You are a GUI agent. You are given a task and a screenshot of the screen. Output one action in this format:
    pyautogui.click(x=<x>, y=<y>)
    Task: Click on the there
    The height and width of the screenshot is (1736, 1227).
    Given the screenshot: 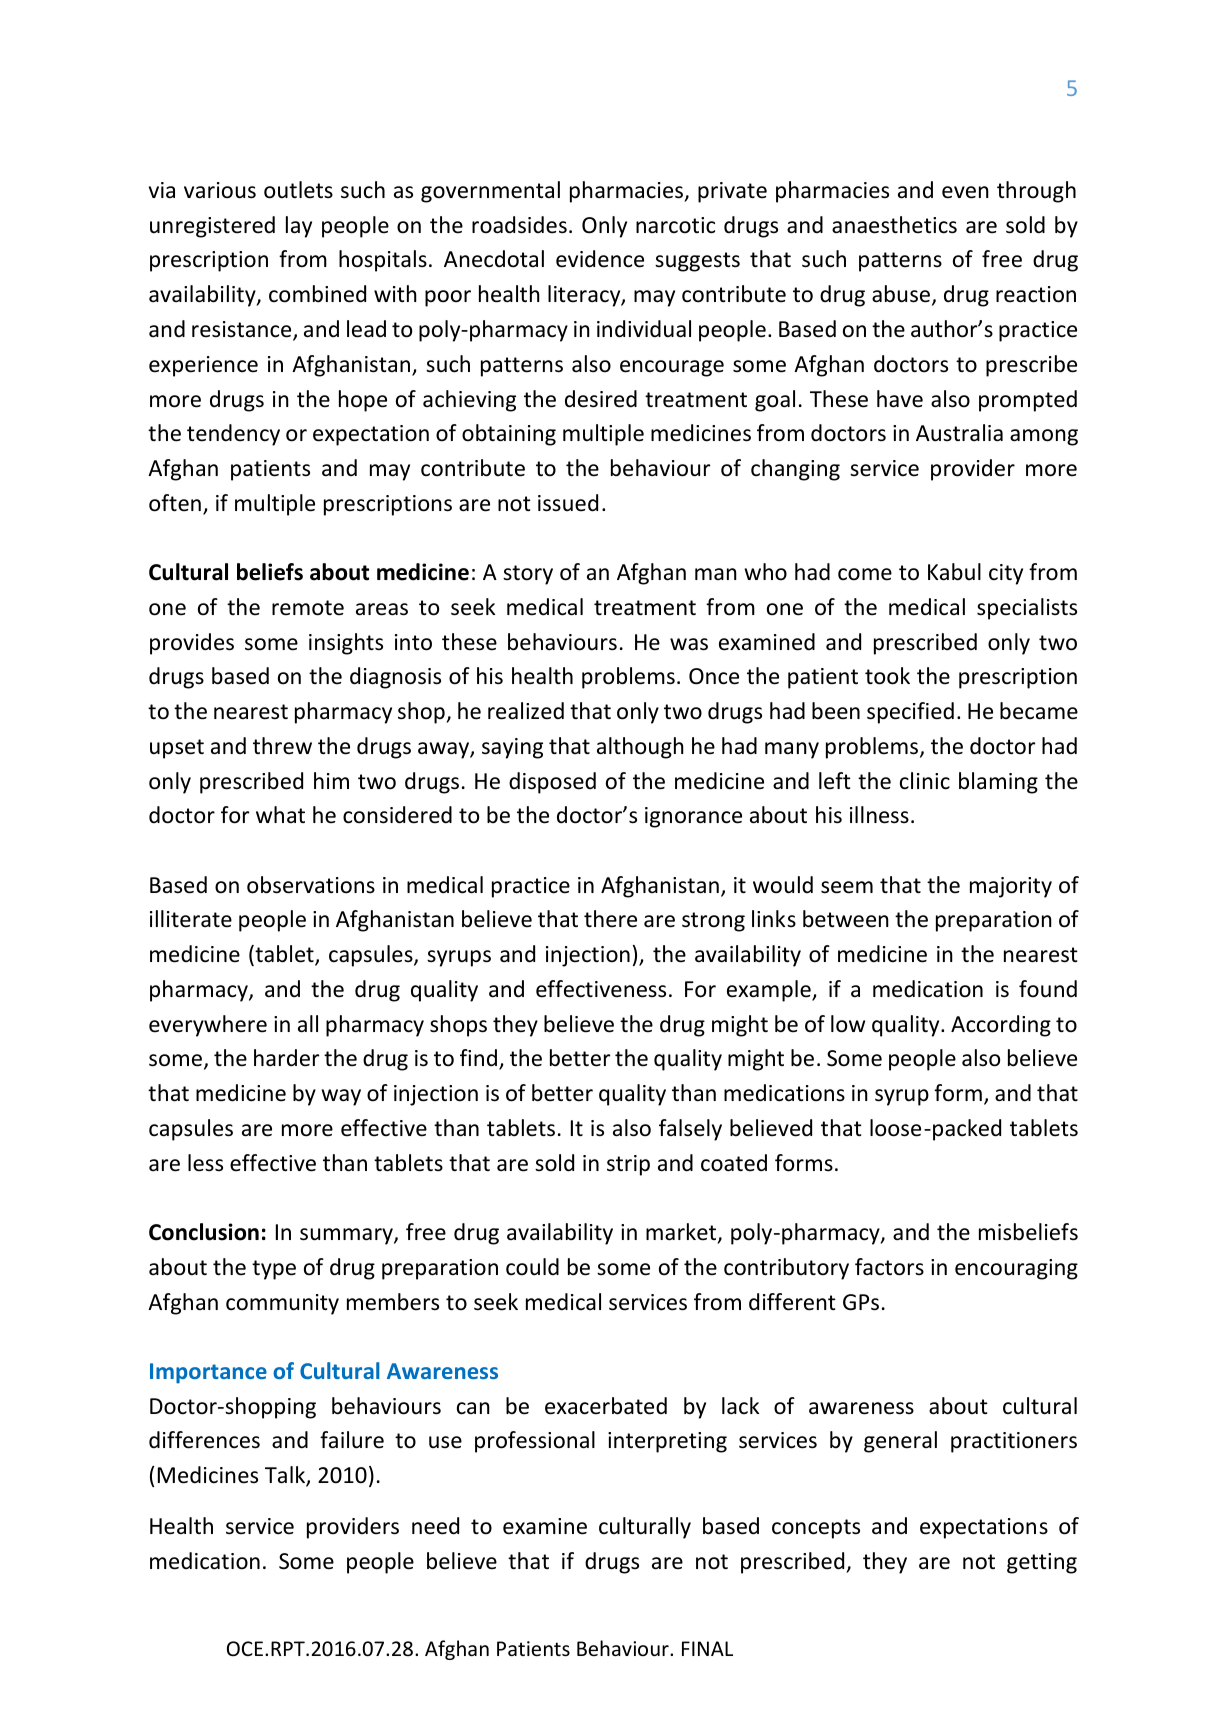 What is the action you would take?
    pyautogui.click(x=610, y=919)
